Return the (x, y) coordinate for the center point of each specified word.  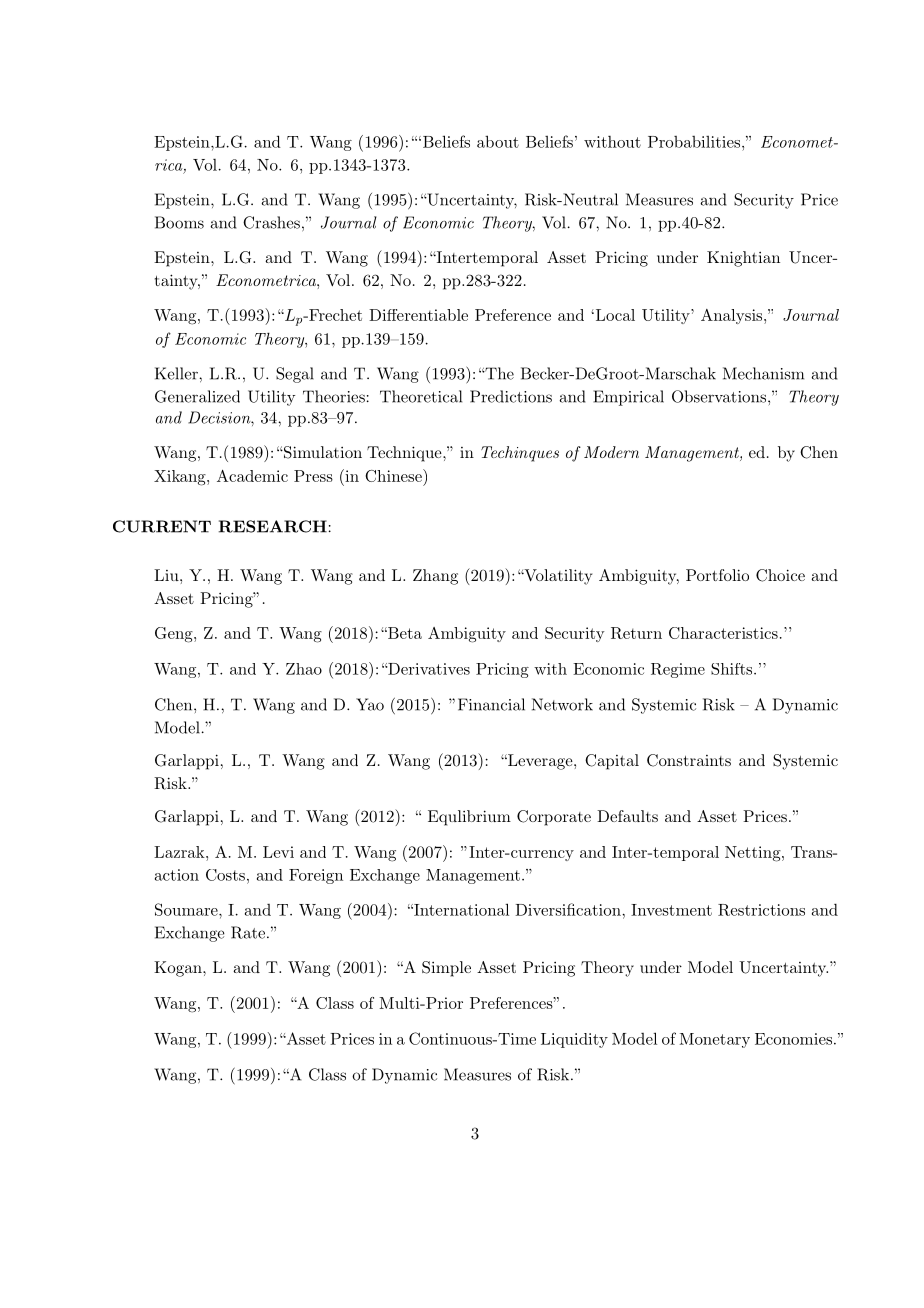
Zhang (435, 577)
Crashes (271, 222)
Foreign (316, 876)
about (498, 141)
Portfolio (717, 575)
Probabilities (694, 142)
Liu (167, 575)
